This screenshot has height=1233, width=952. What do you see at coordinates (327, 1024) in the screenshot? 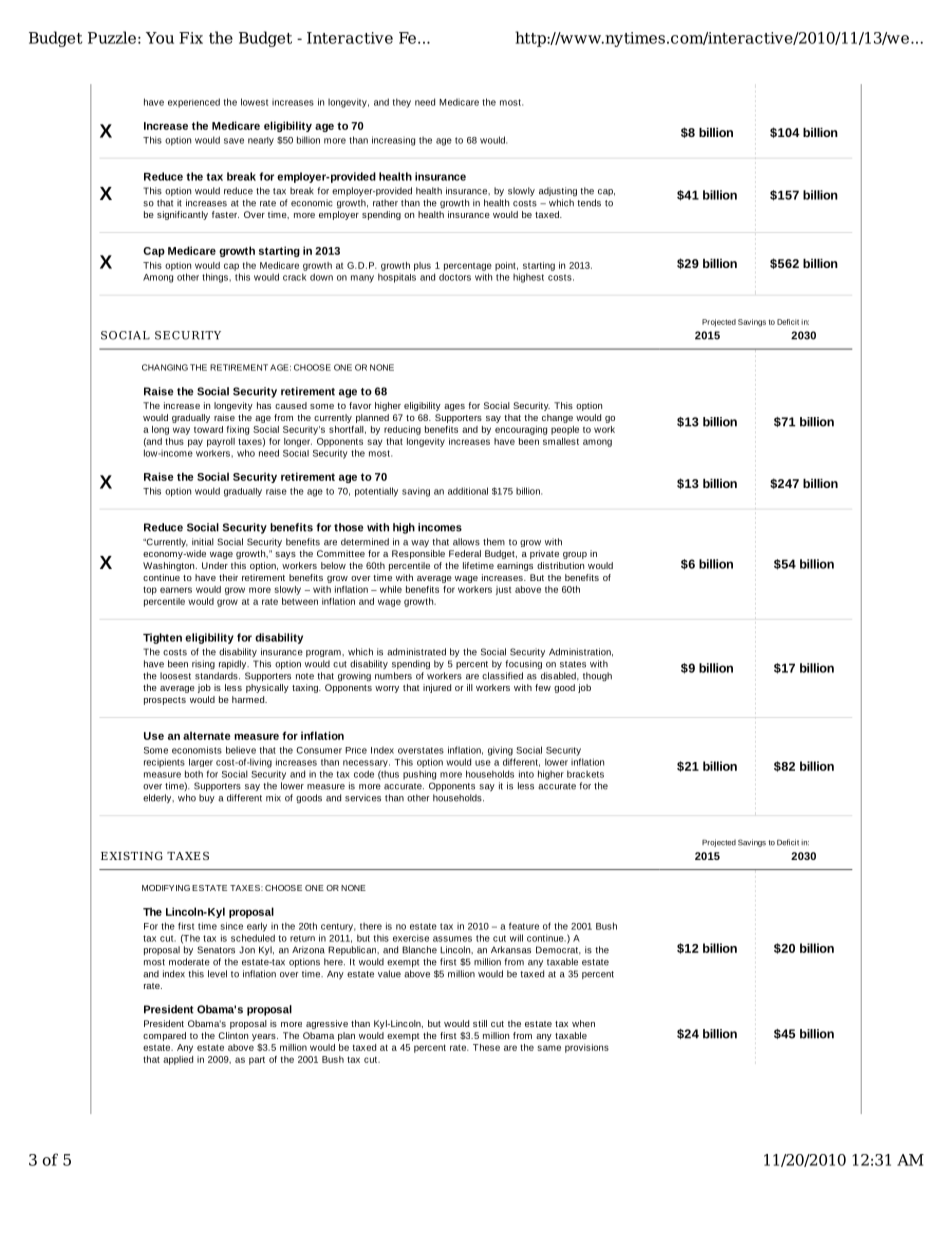
I see `agressive` at bounding box center [327, 1024].
